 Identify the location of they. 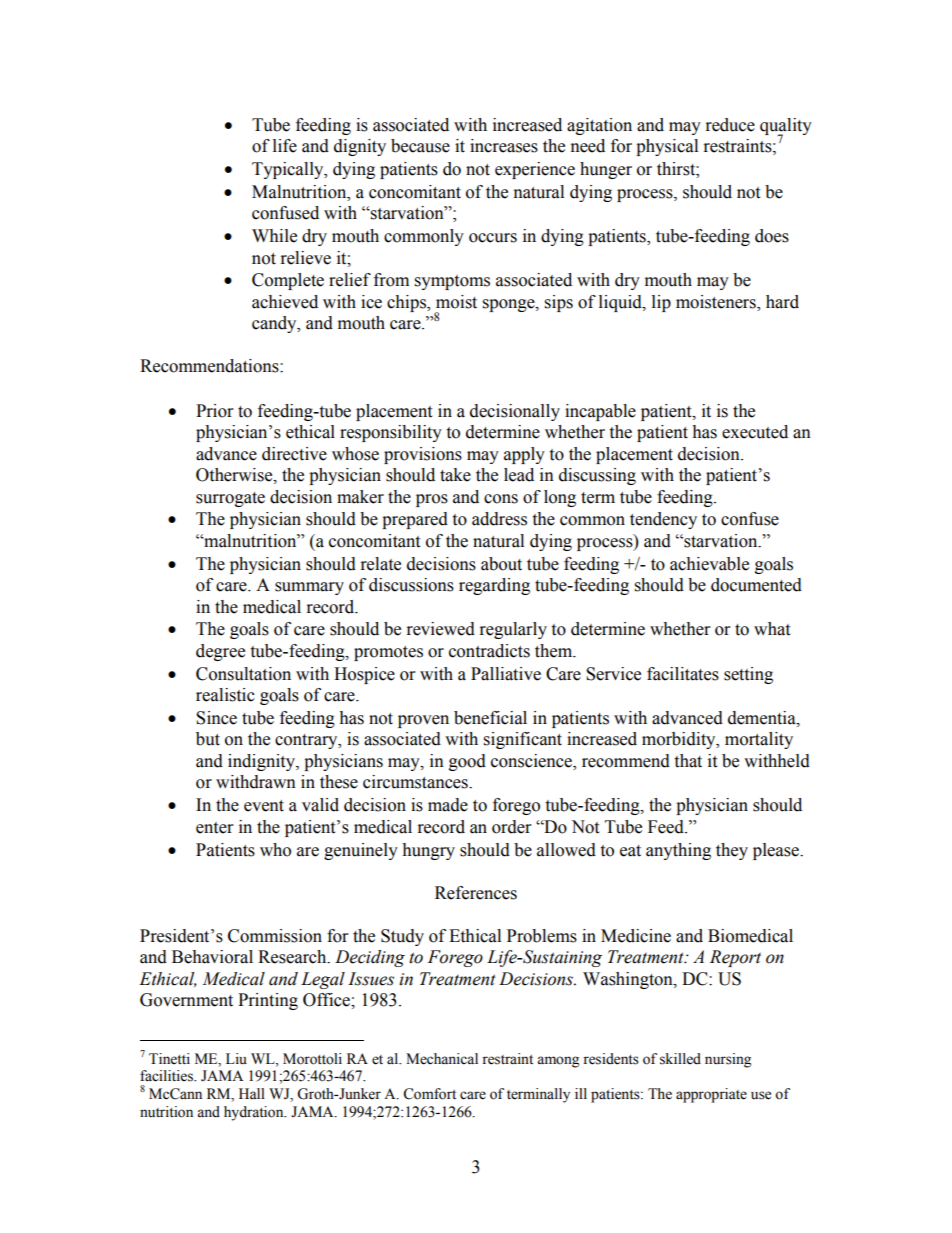
(732, 851).
